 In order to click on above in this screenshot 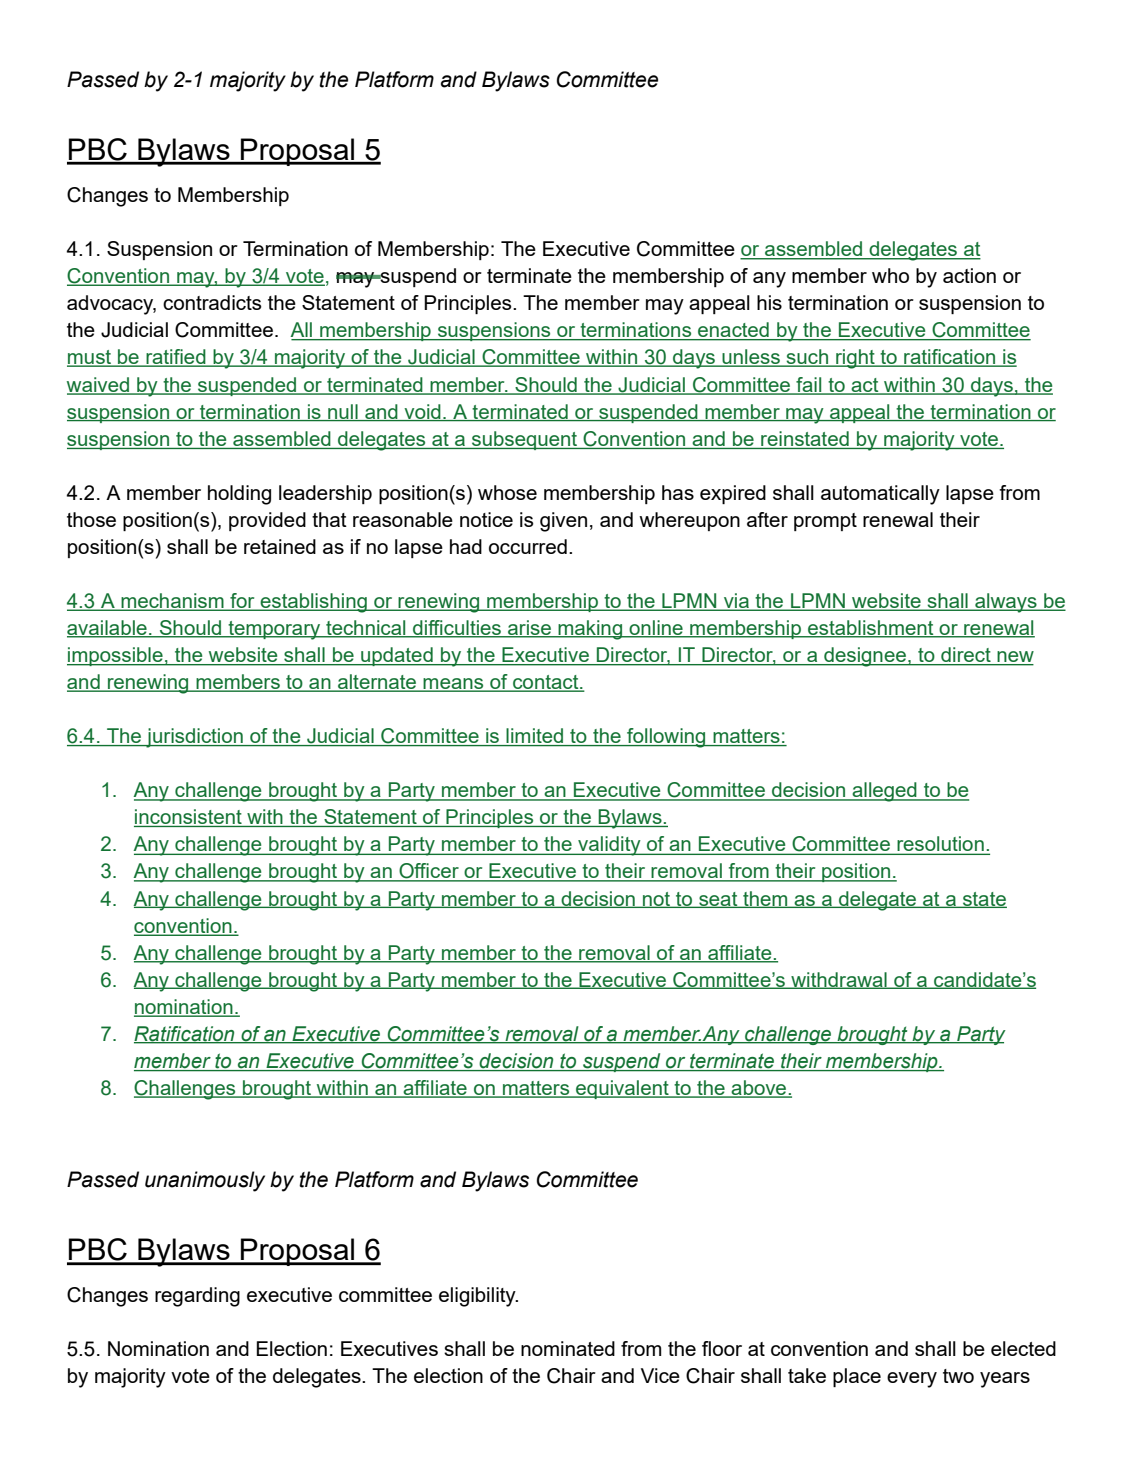, I will do `click(759, 1089)`.
